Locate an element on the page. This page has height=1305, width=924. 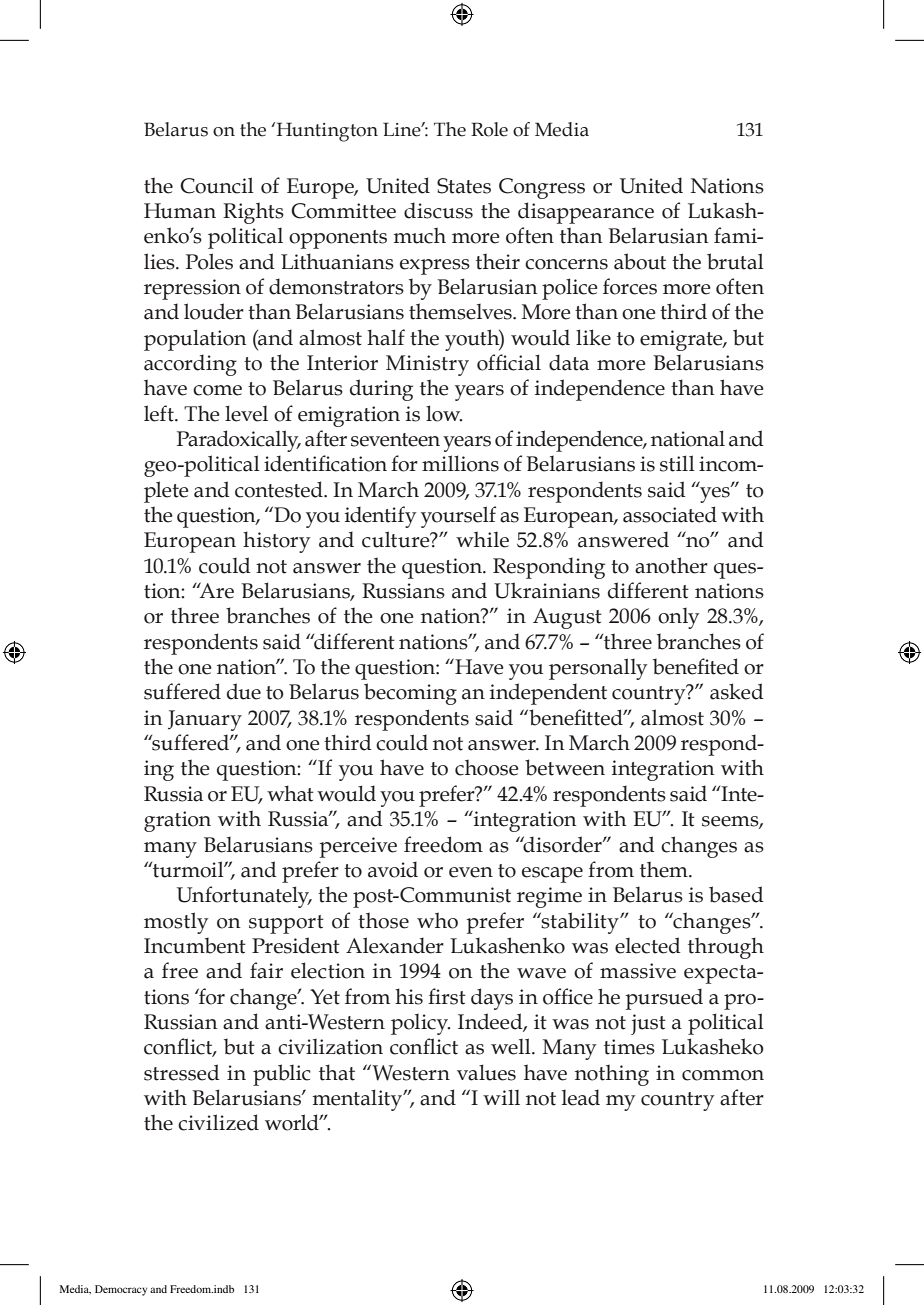
States is located at coordinates (464, 186).
